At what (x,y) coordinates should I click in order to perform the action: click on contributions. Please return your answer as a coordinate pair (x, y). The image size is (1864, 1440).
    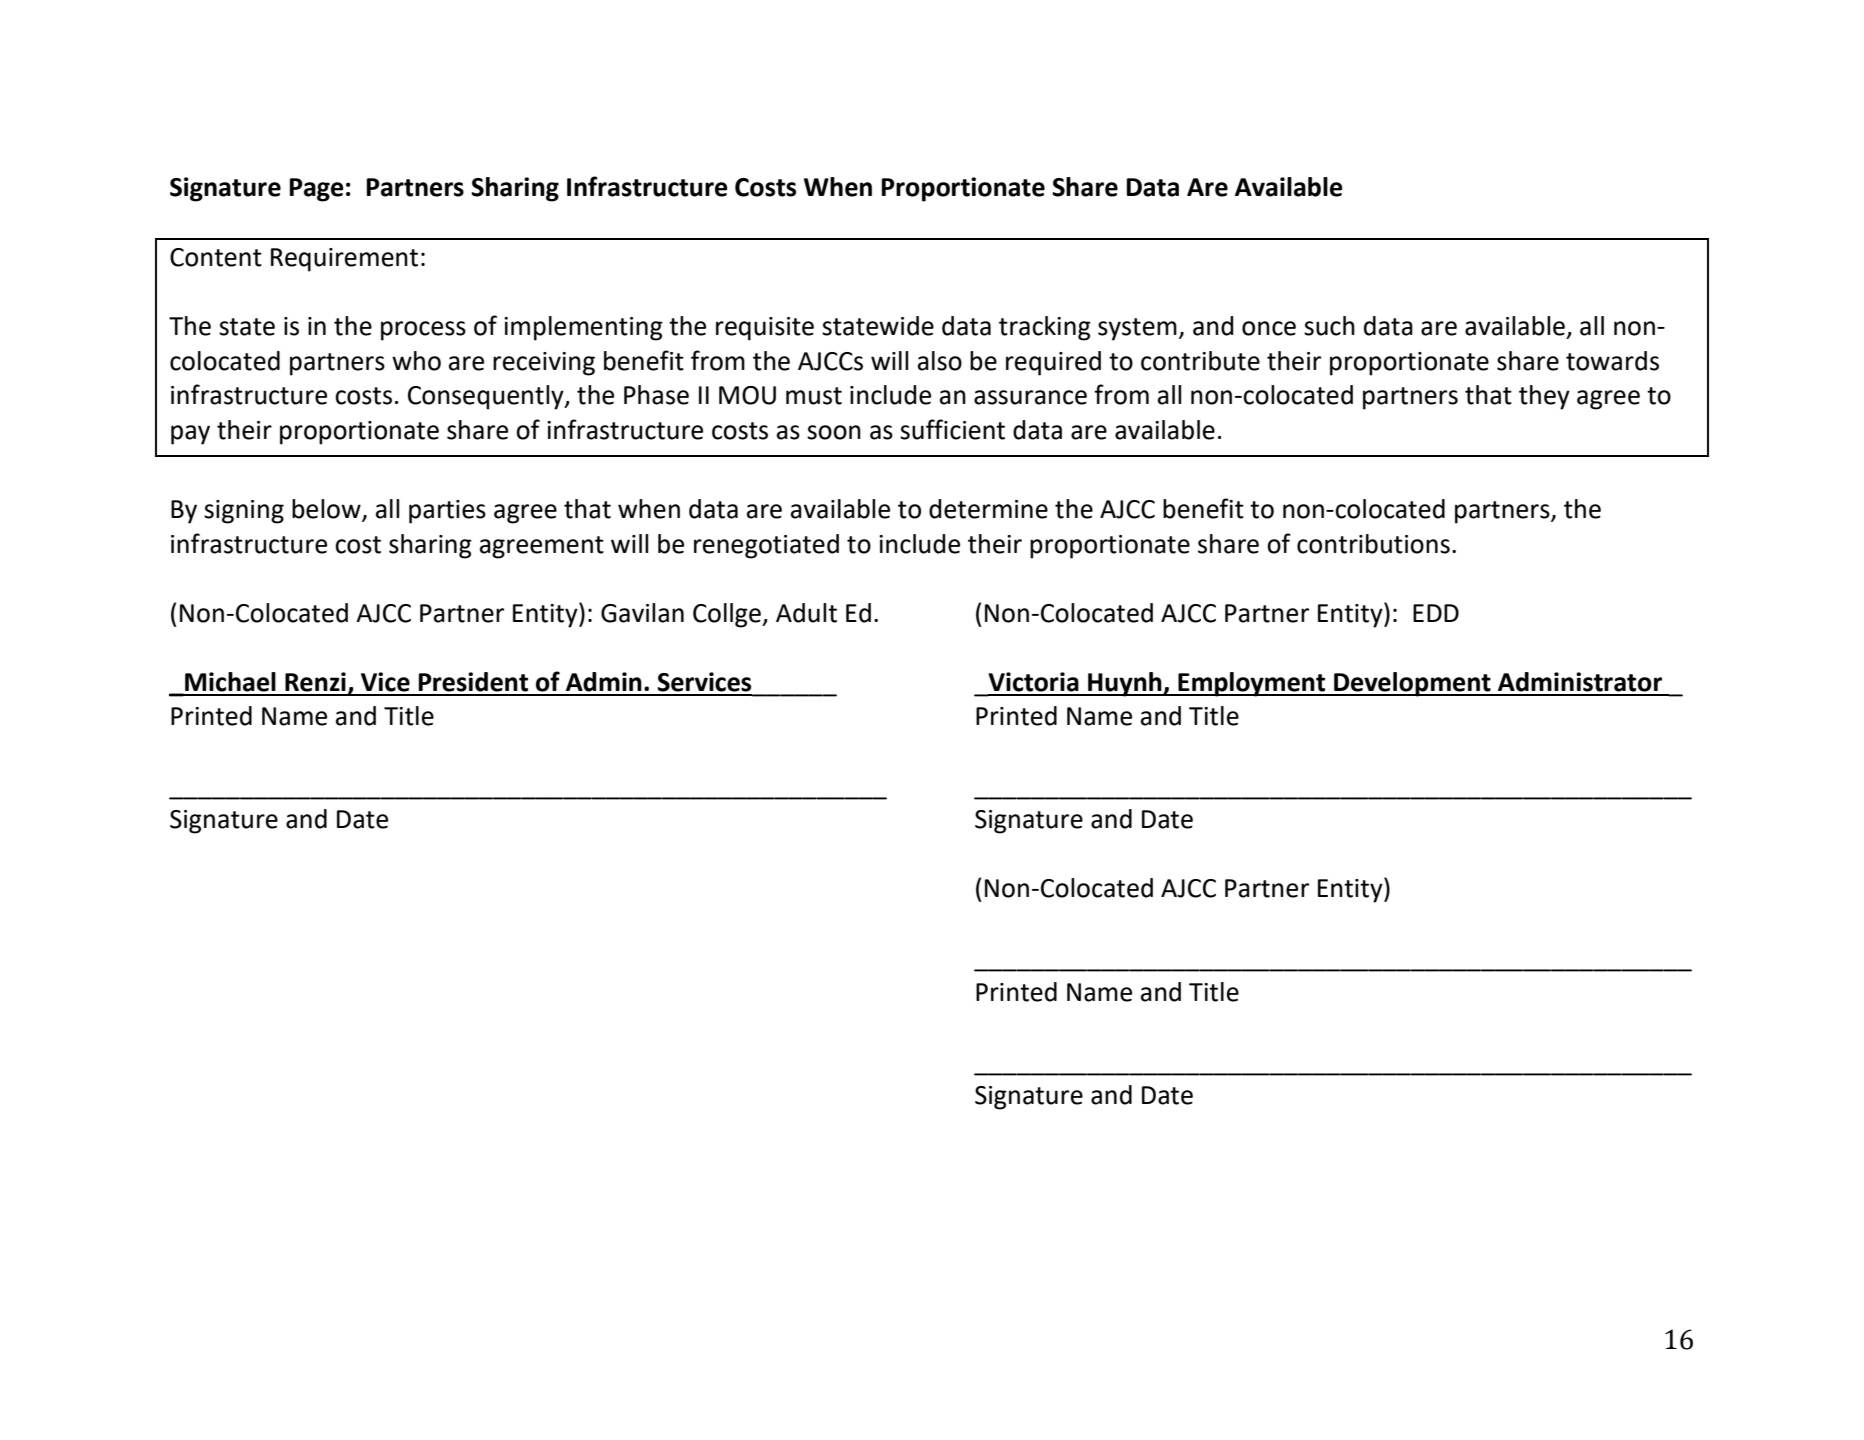
    Looking at the image, I should click on (1373, 544).
